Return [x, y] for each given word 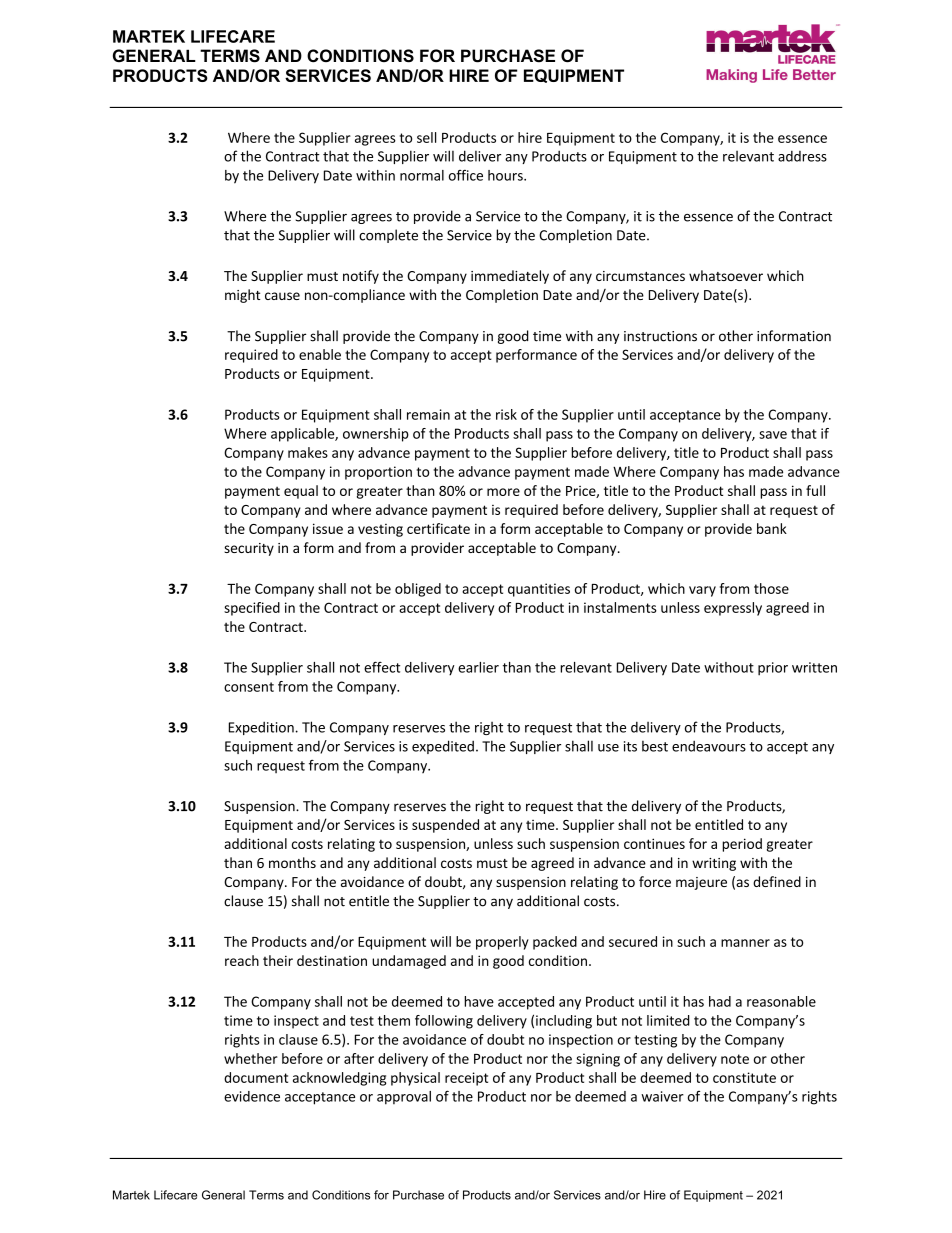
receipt [466, 1079]
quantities [539, 590]
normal [422, 175]
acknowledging [339, 1079]
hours [506, 175]
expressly [733, 609]
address [802, 156]
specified [252, 609]
